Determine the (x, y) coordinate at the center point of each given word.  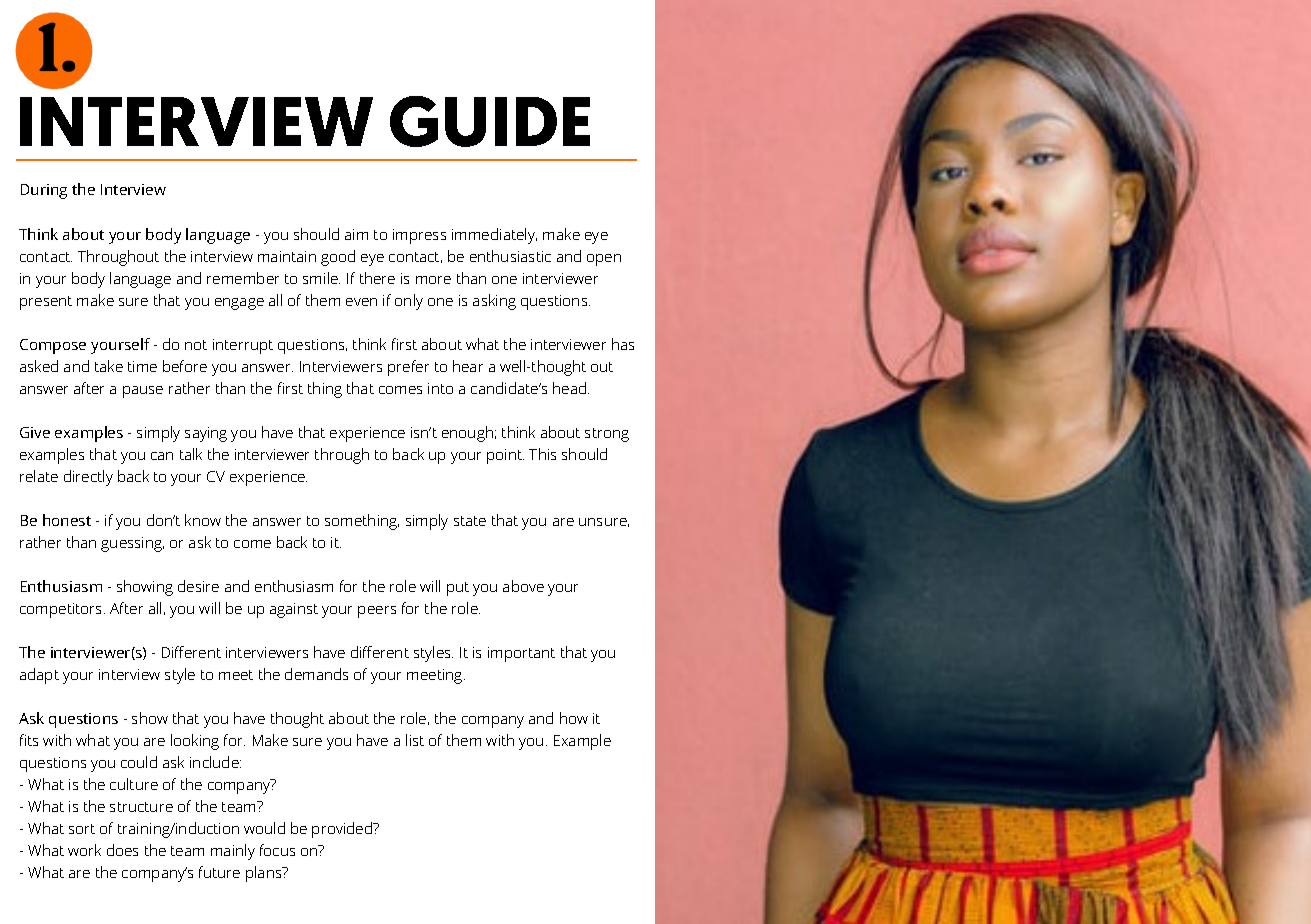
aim (356, 234)
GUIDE (490, 121)
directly (88, 478)
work (84, 850)
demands (316, 674)
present (46, 303)
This (542, 454)
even (361, 302)
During (44, 191)
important (521, 654)
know (203, 520)
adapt (39, 676)
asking (494, 302)
